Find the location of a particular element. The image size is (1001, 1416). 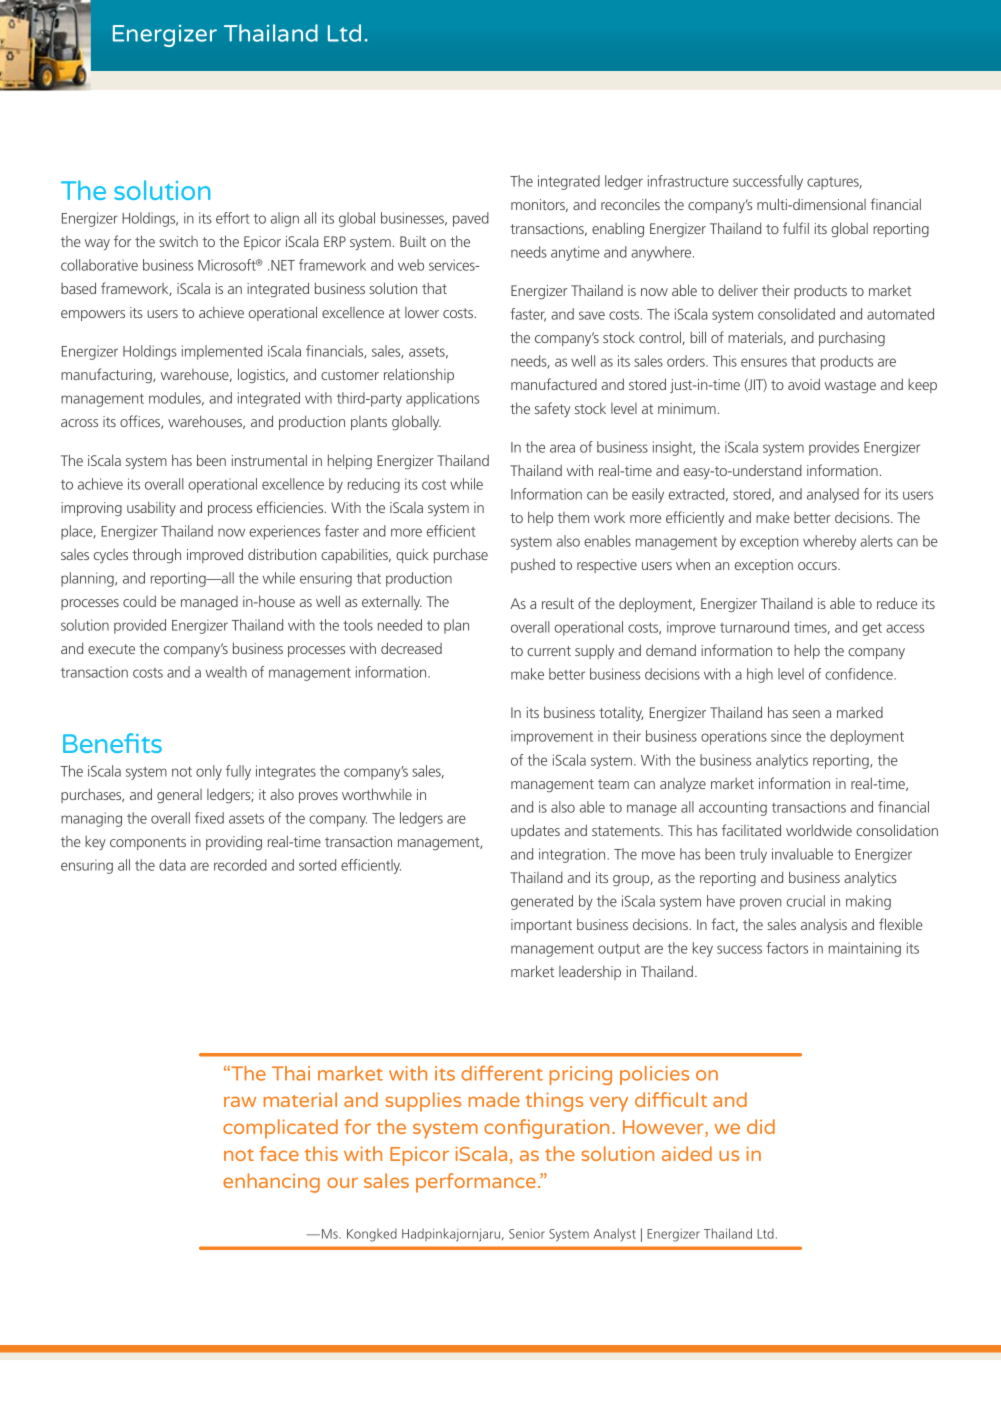

paved is located at coordinates (471, 219).
